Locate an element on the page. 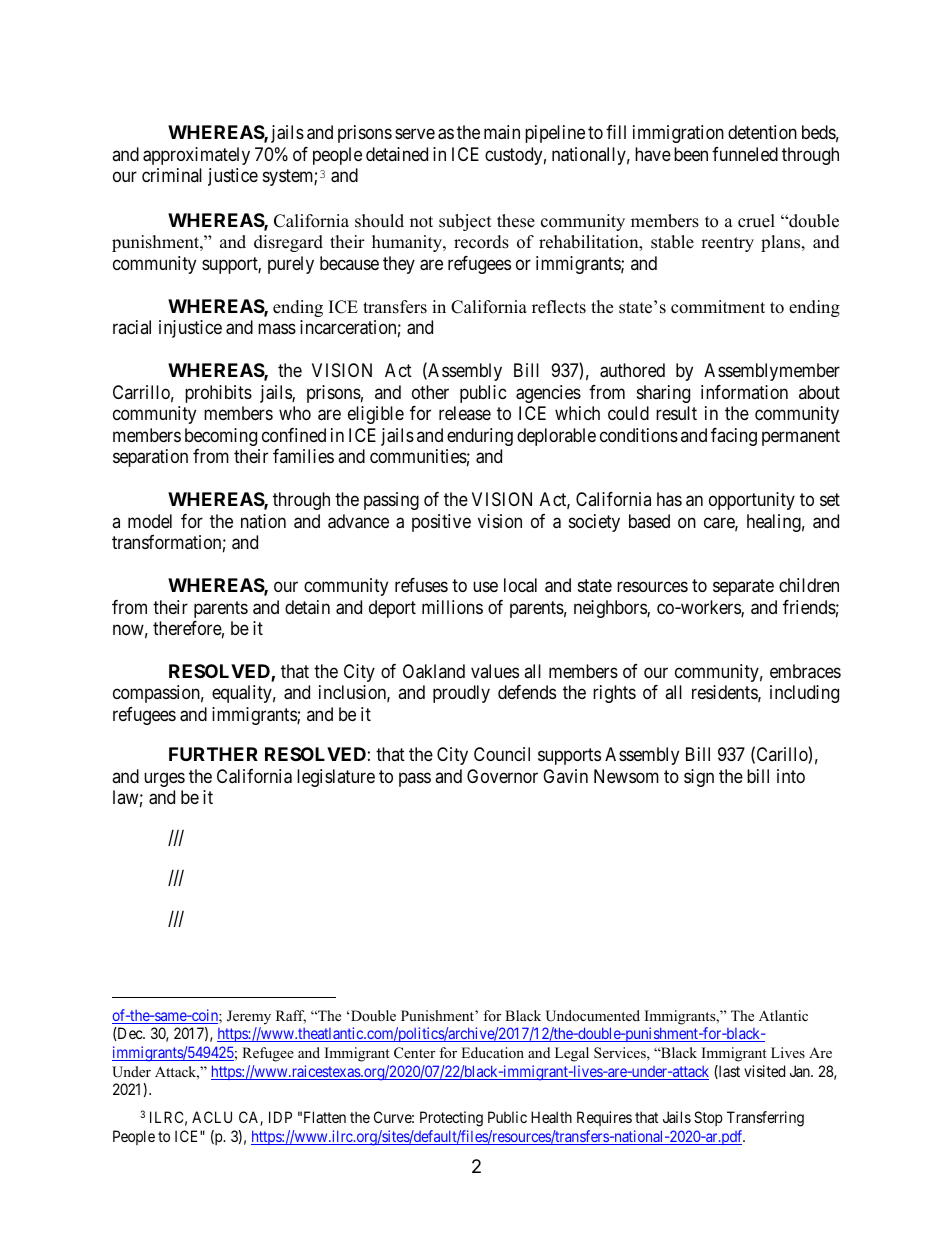 The height and width of the image is (1233, 952). sign is located at coordinates (699, 778).
